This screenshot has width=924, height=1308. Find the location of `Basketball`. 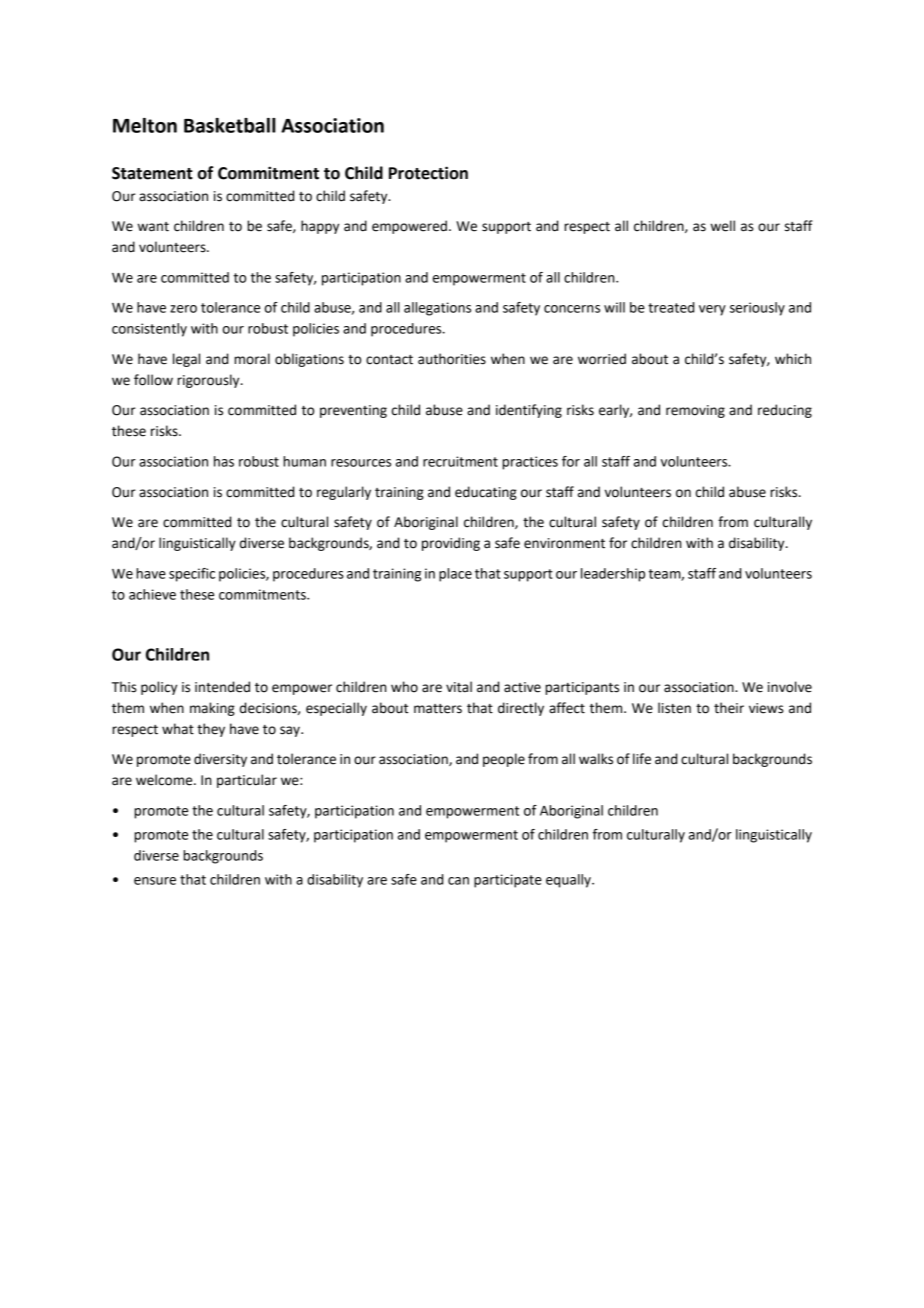

Basketball is located at coordinates (230, 125).
